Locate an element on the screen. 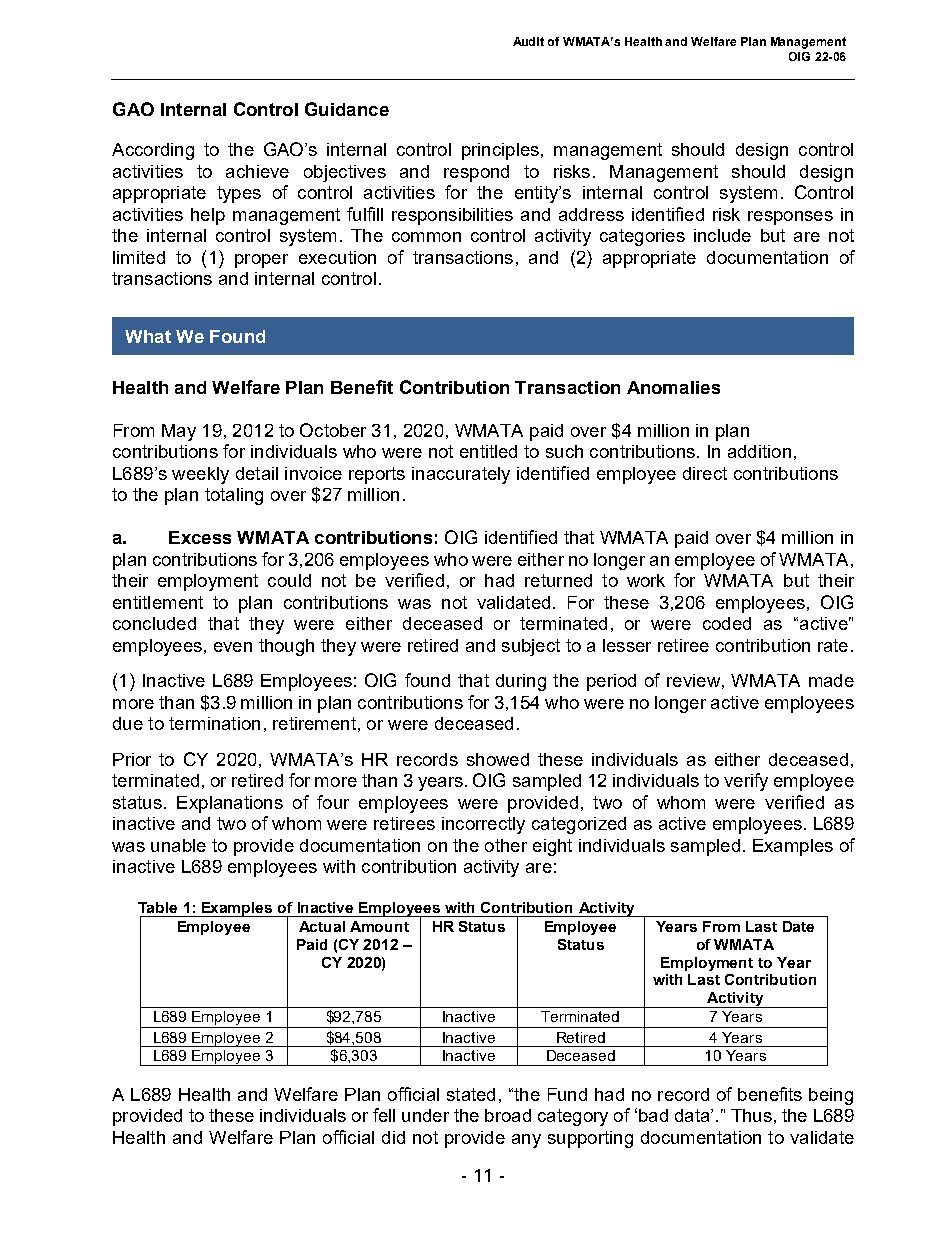  stated is located at coordinates (471, 1094).
